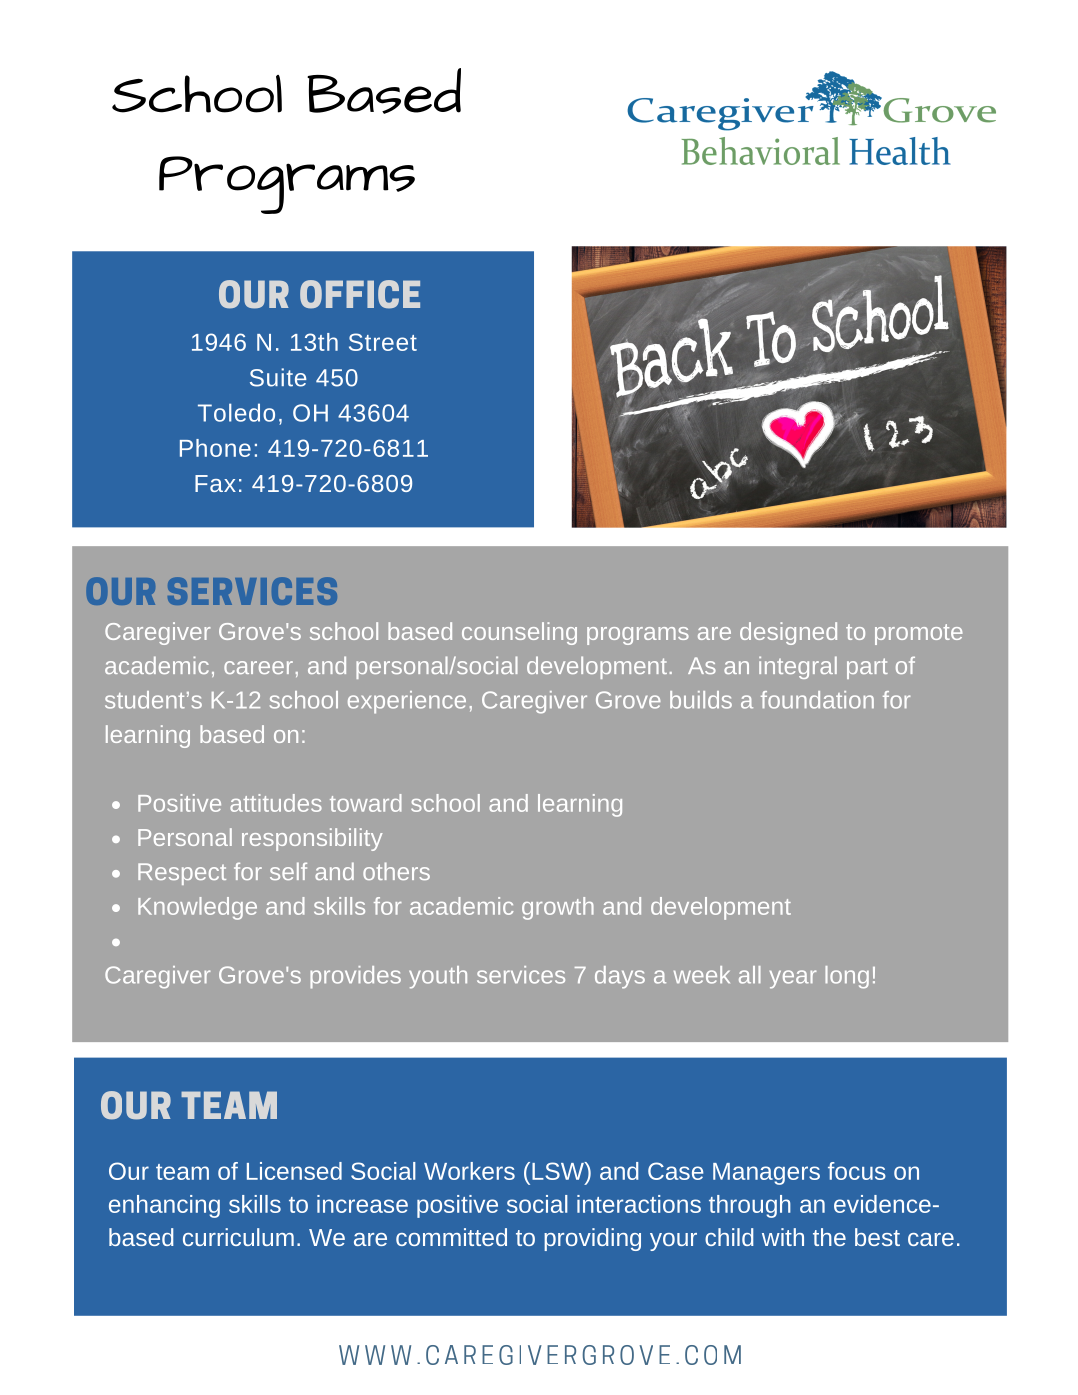 The width and height of the document is (1078, 1395). Describe the element at coordinates (558, 908) in the document. I see `growth` at that location.
